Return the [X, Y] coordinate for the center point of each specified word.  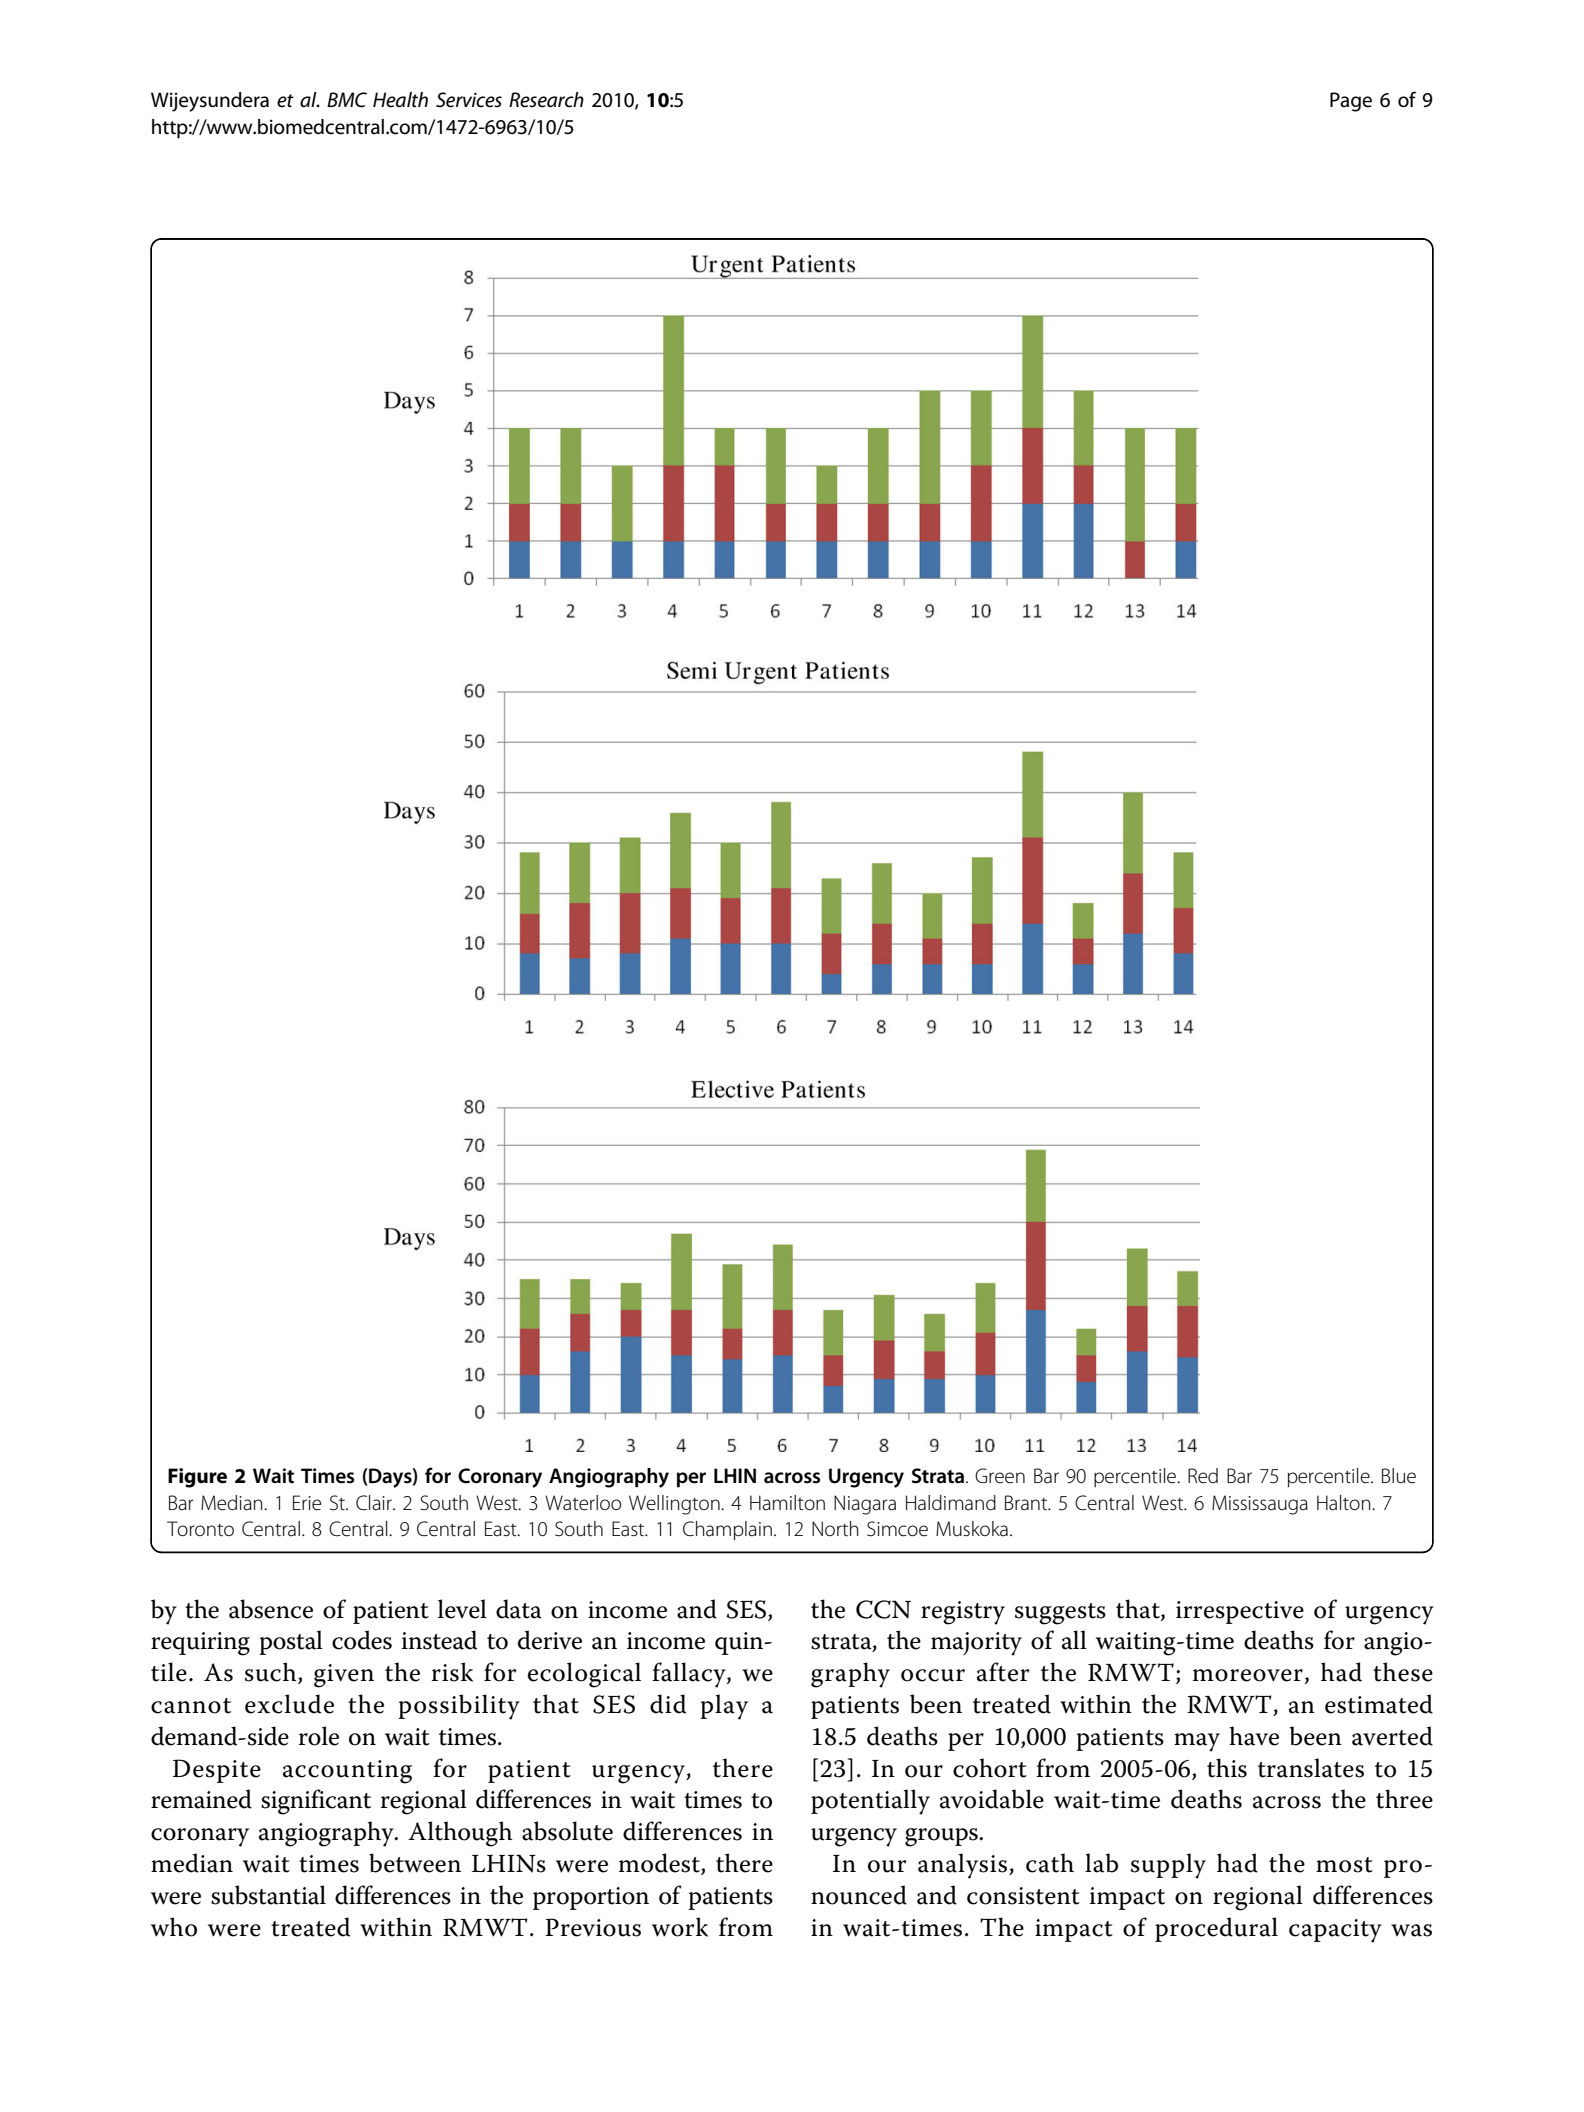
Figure [197, 1478]
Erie [307, 1503]
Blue [1399, 1476]
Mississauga [1260, 1505]
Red [1203, 1476]
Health [400, 100]
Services [469, 100]
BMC [347, 100]
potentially [870, 1802]
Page [1351, 102]
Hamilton [787, 1503]
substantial [268, 1895]
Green [1000, 1476]
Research [546, 100]
